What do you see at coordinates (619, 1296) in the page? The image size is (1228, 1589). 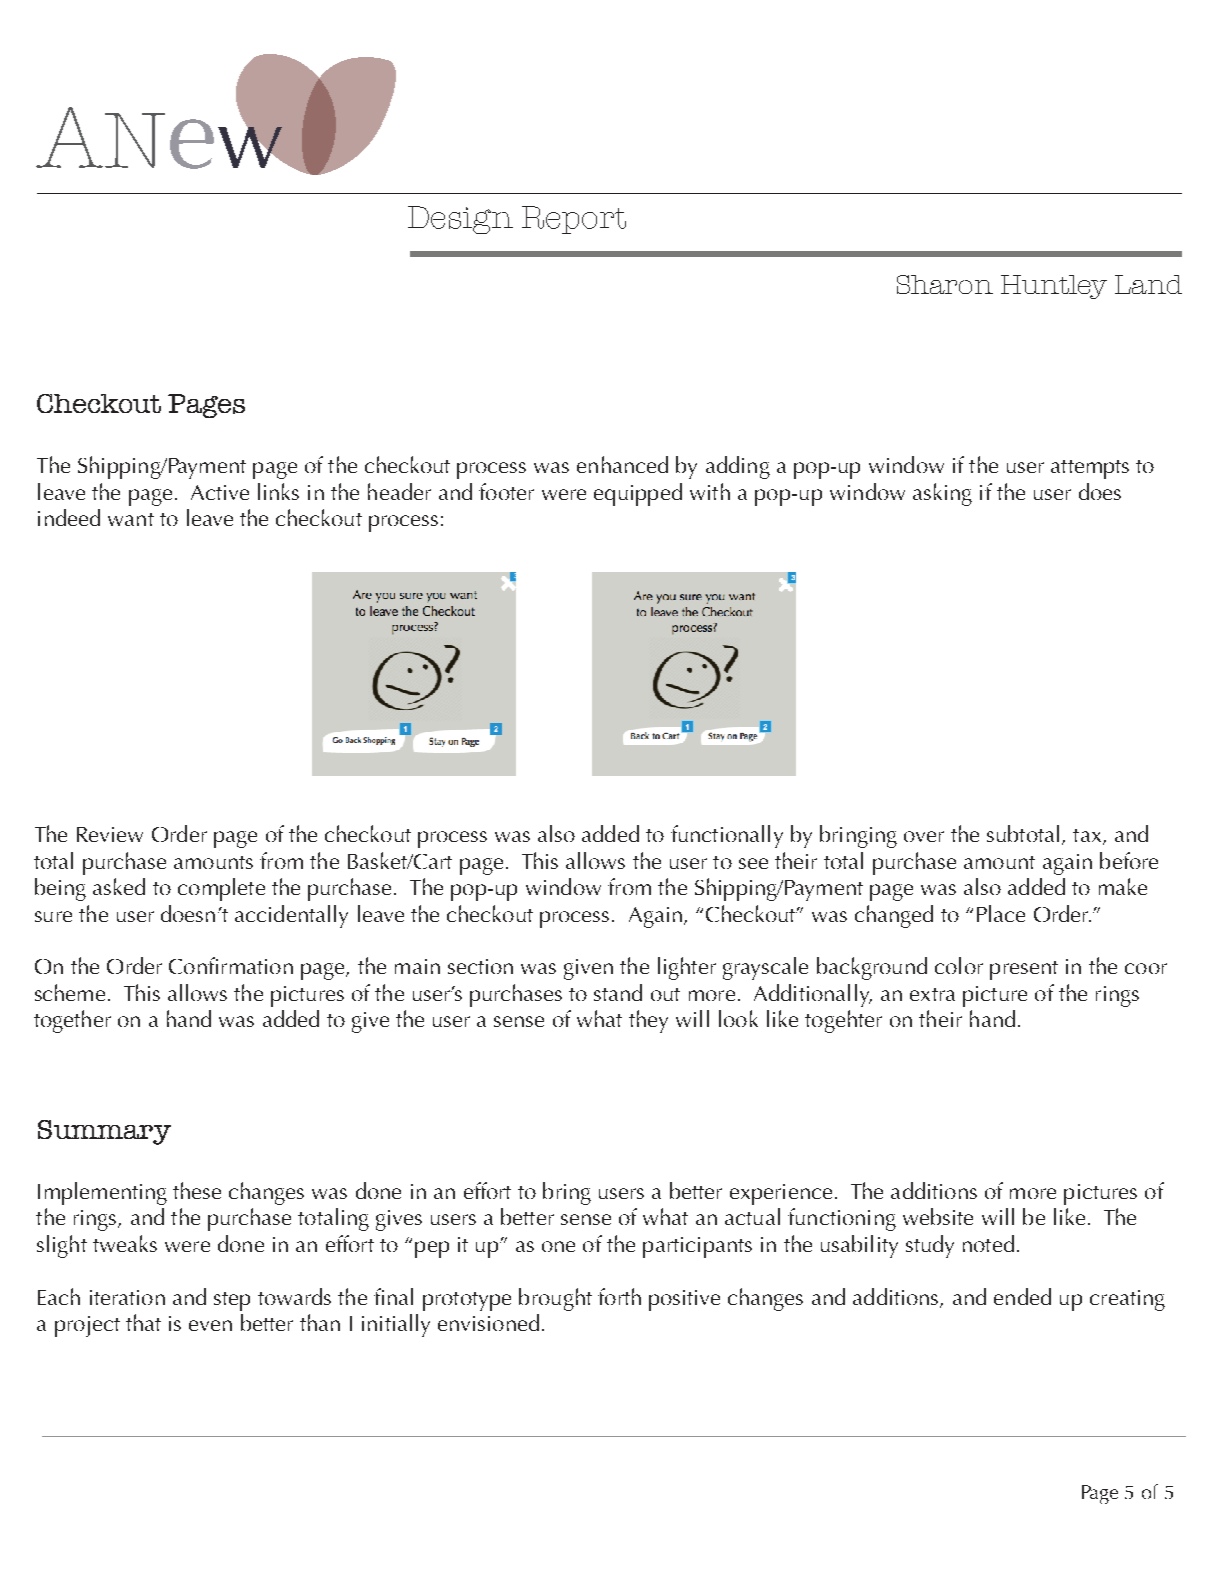 I see `forth` at bounding box center [619, 1296].
